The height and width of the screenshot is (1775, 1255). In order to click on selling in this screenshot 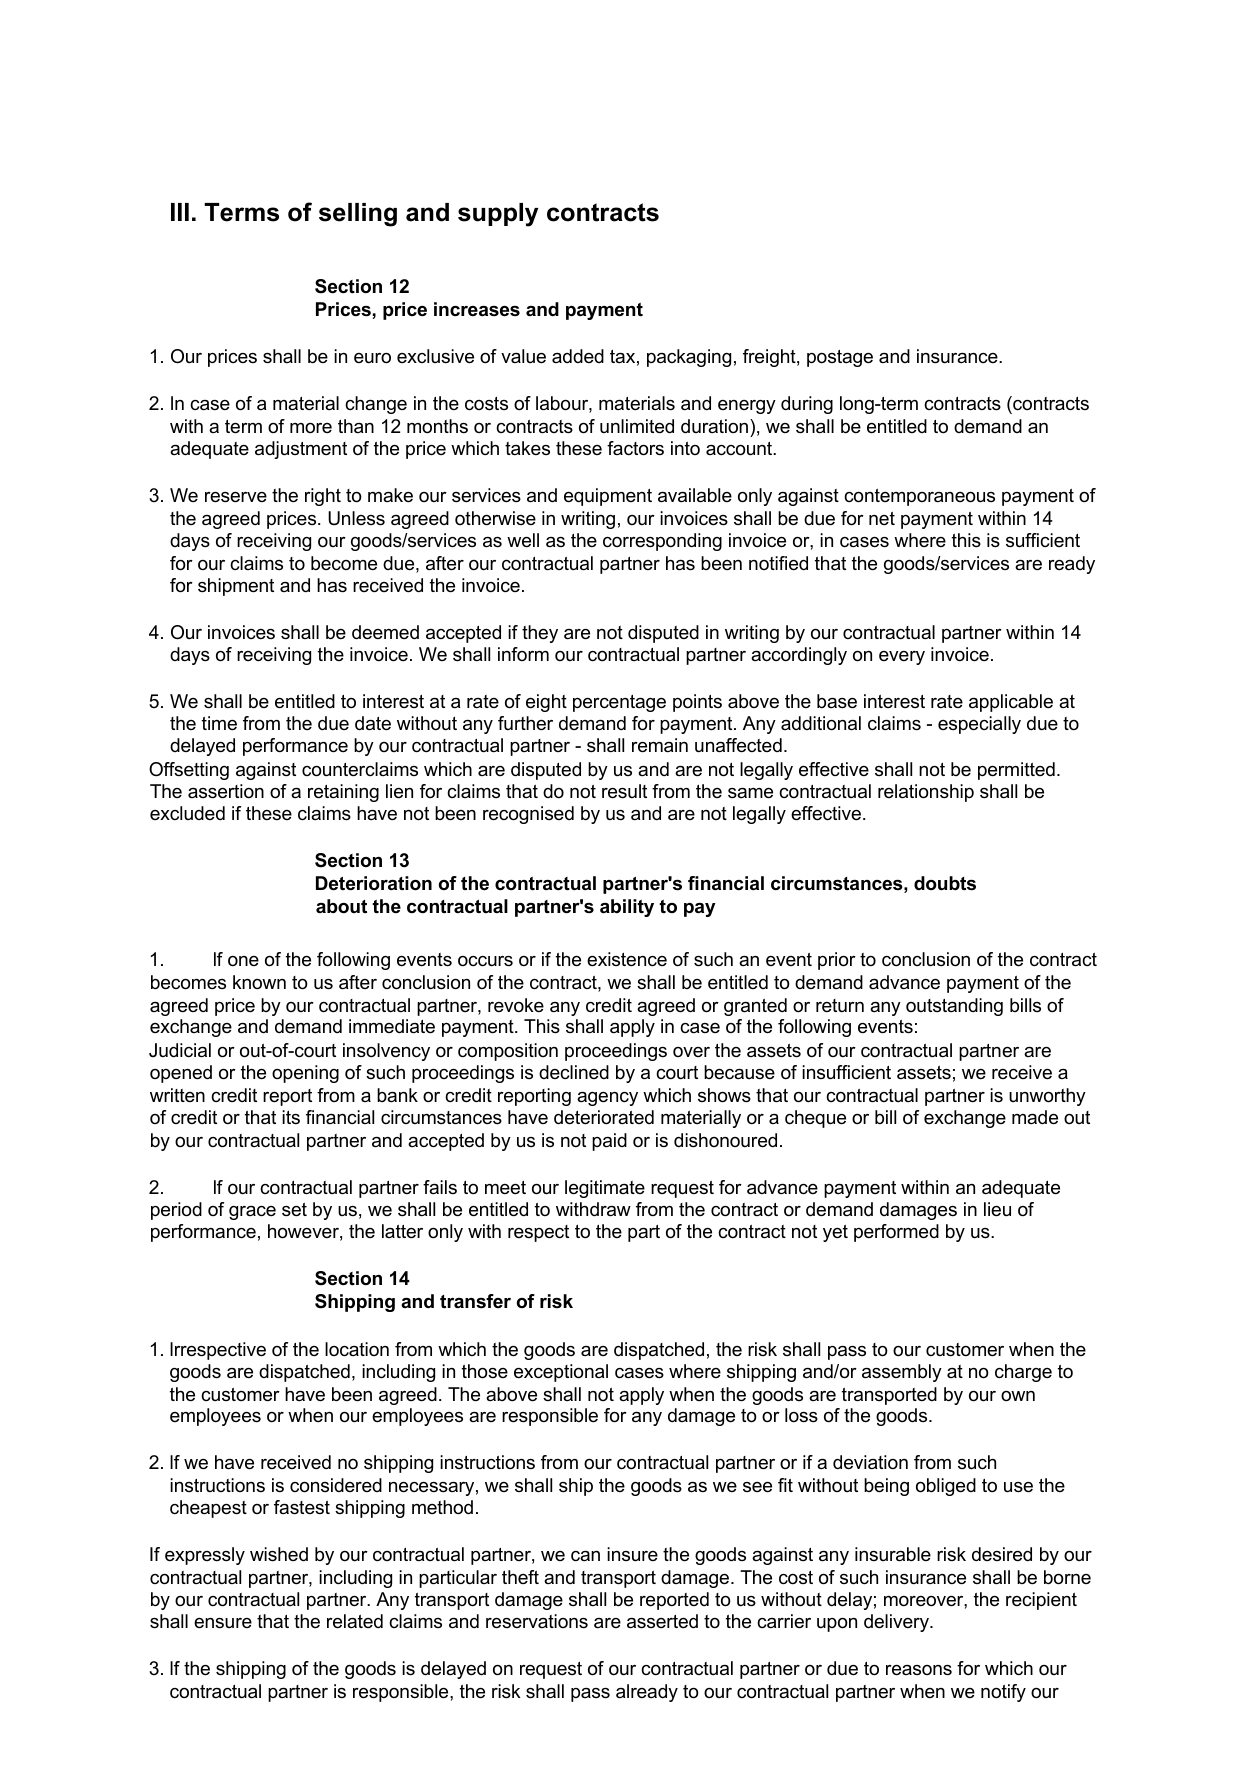, I will do `click(358, 215)`.
